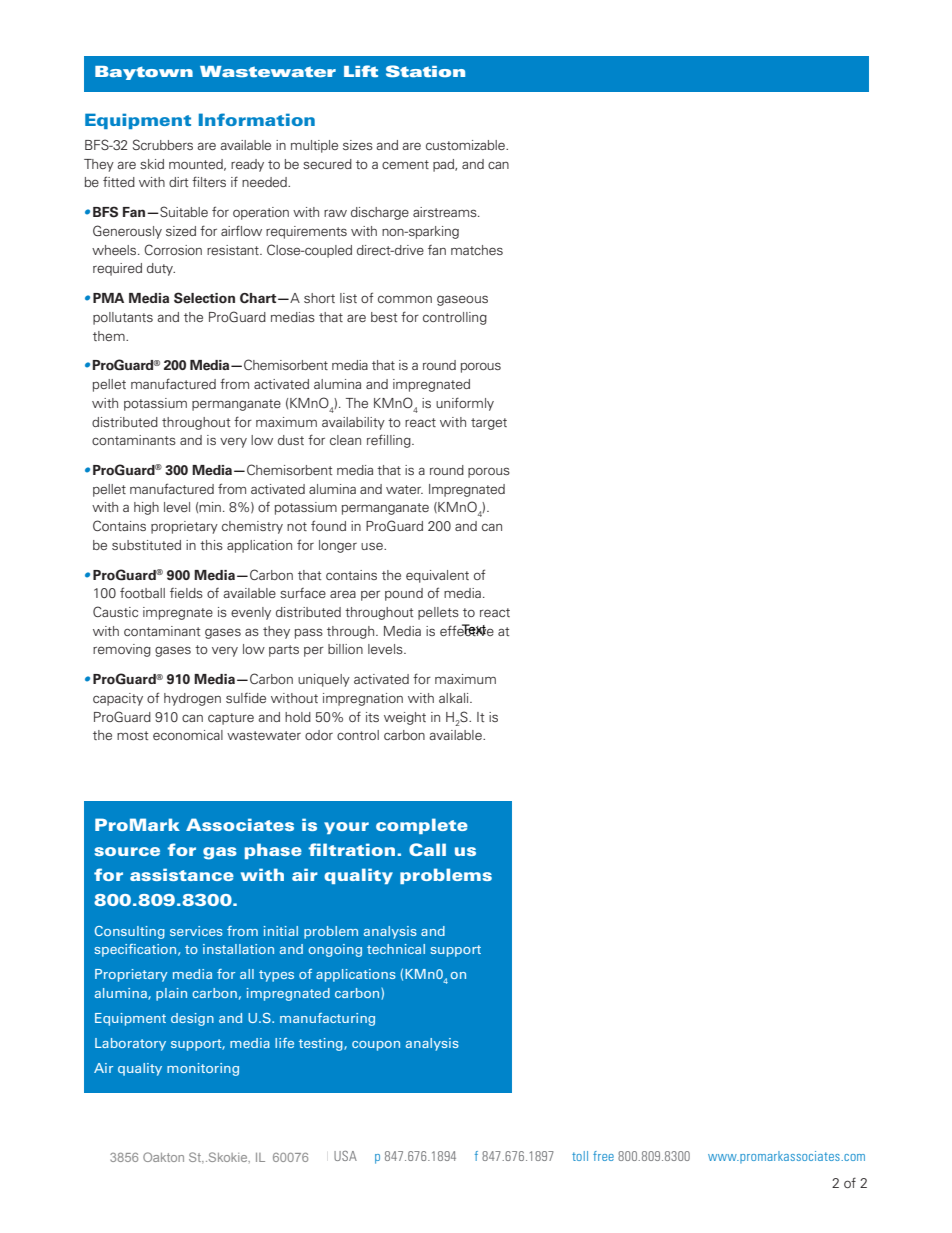  What do you see at coordinates (580, 1156) in the screenshot?
I see `toll` at bounding box center [580, 1156].
